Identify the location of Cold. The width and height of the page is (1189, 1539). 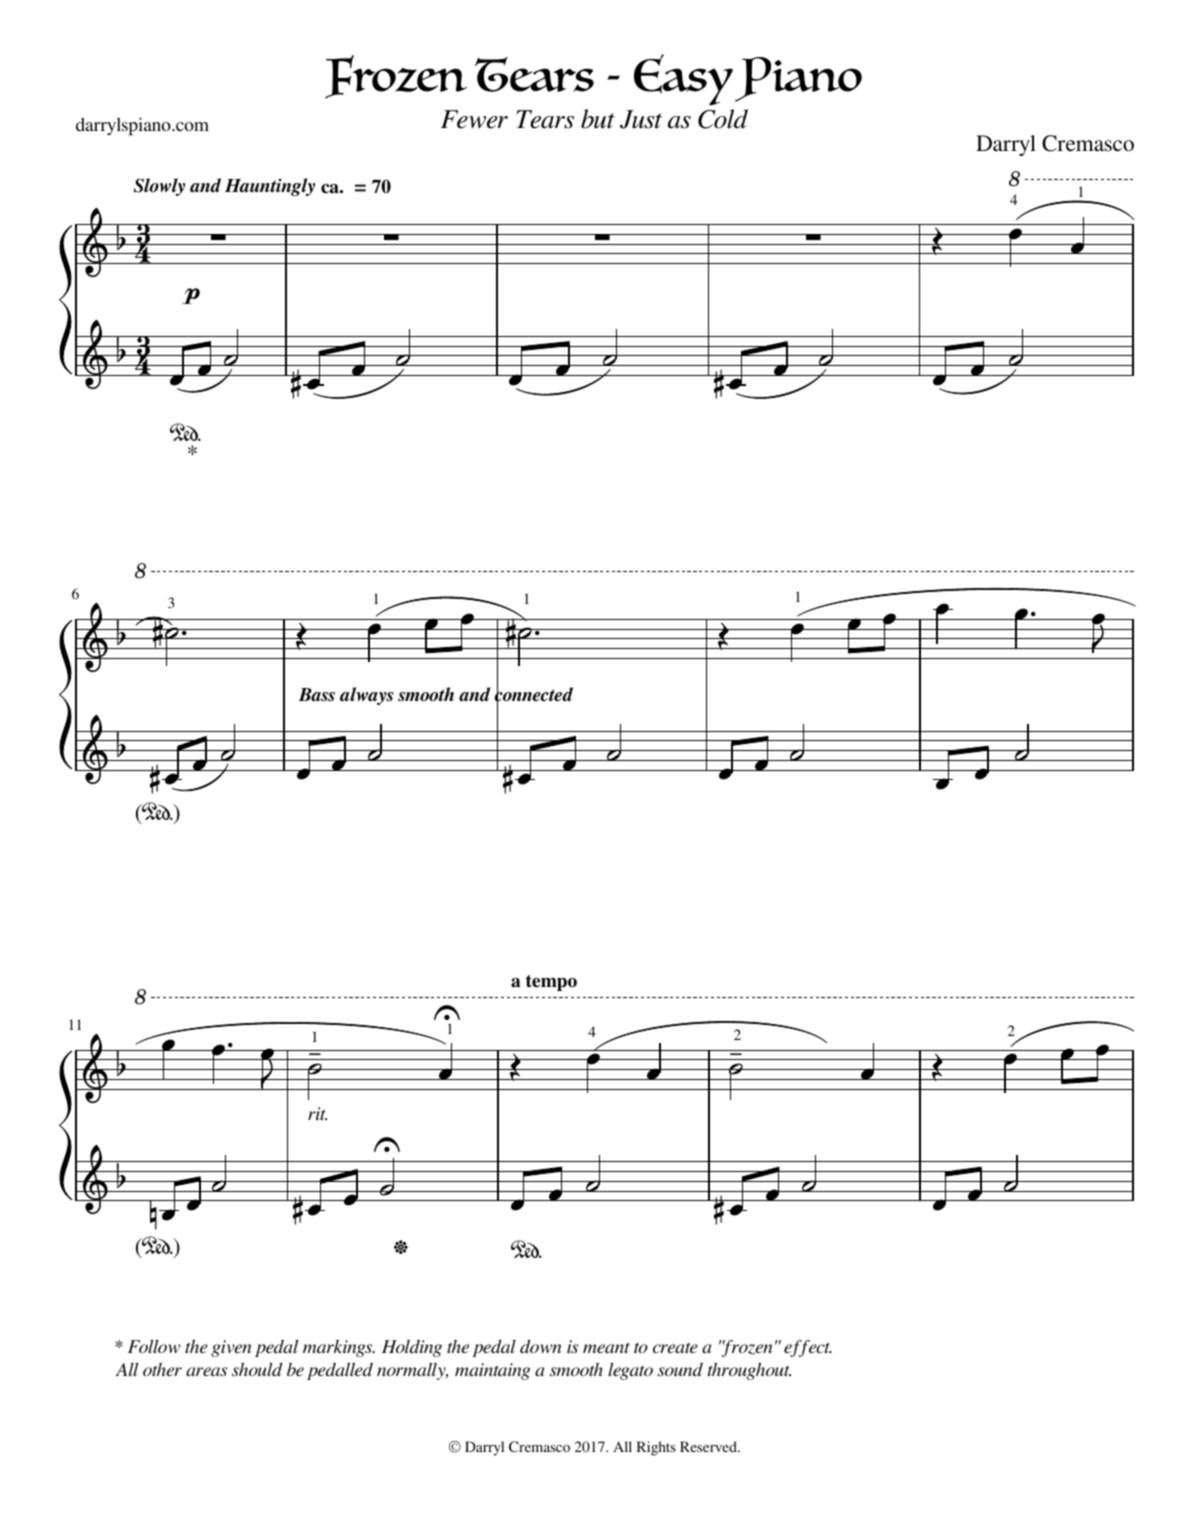
(723, 119).
